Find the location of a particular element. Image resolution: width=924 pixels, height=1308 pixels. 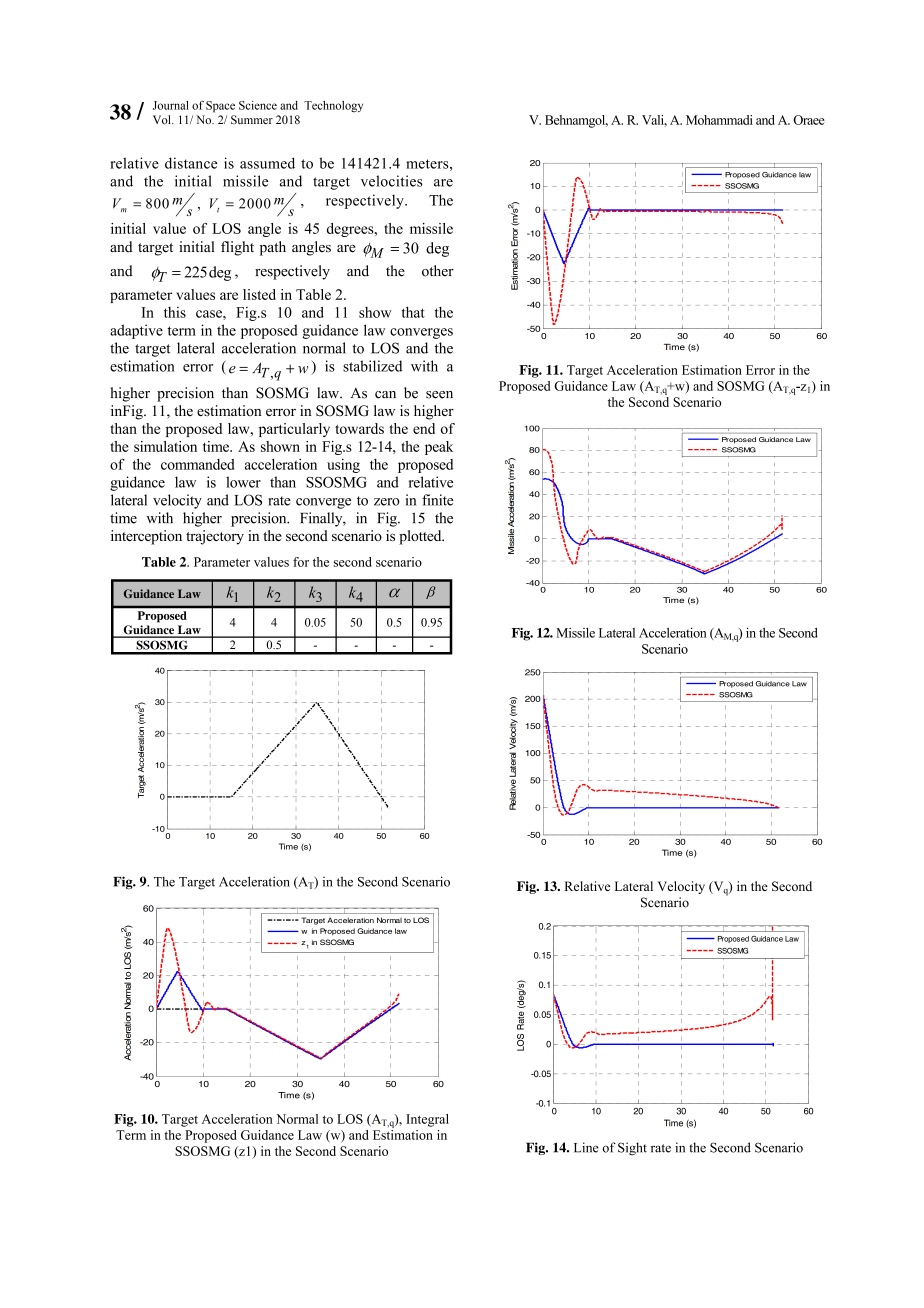

Line is located at coordinates (586, 1147).
